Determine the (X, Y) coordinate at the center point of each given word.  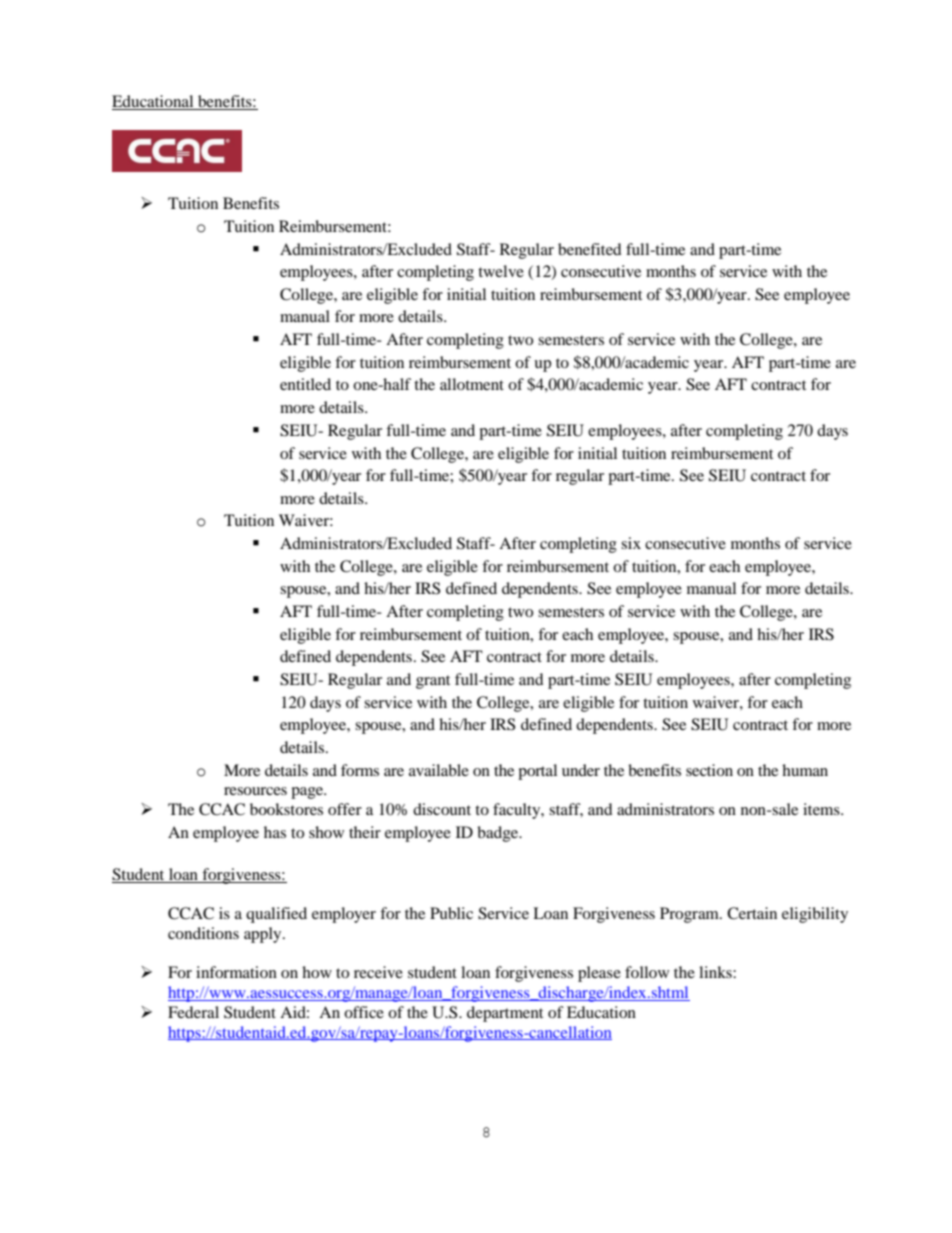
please (599, 974)
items (822, 809)
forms (360, 770)
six (631, 543)
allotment (472, 384)
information (236, 972)
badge (499, 834)
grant (433, 682)
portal (537, 772)
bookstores (286, 809)
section (709, 770)
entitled (305, 384)
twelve (501, 271)
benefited (590, 249)
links (716, 972)
